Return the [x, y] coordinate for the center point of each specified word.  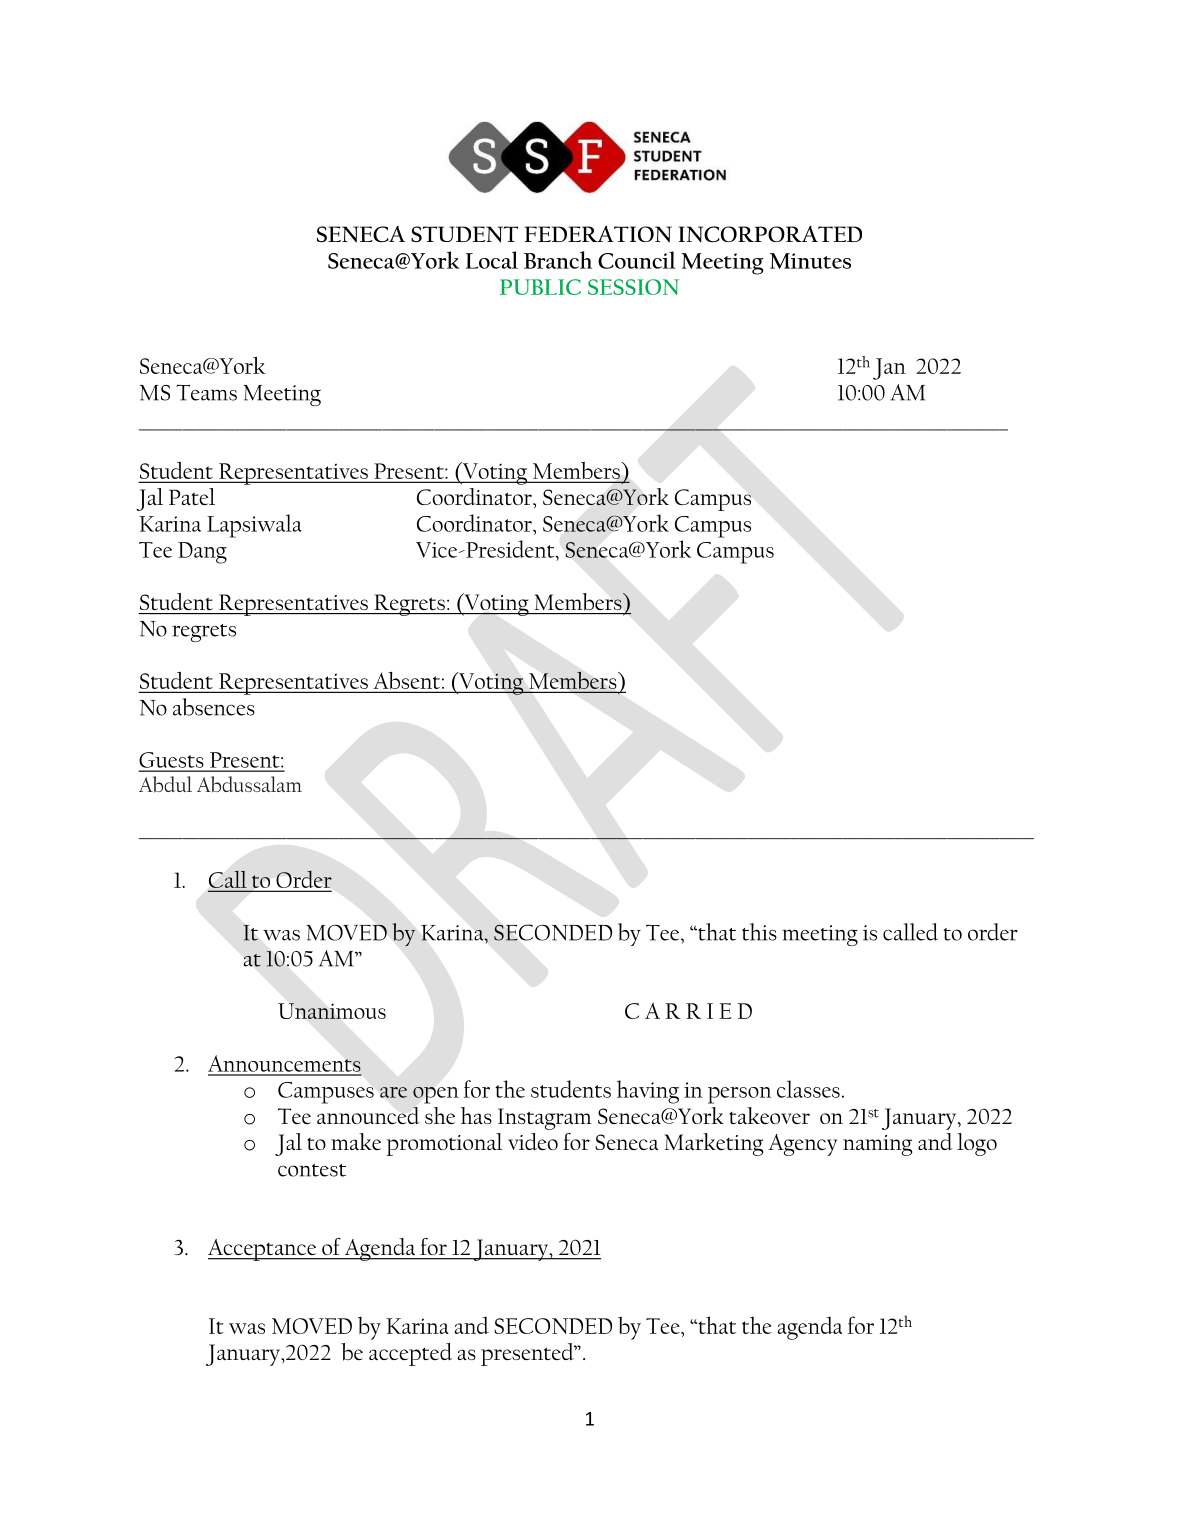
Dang [202, 553]
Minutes [810, 261]
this [759, 932]
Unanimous [332, 1011]
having [648, 1092]
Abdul [165, 784]
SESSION [633, 287]
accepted [410, 1354]
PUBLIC [540, 287]
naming [877, 1145]
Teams [206, 392]
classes [808, 1089]
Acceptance [263, 1250]
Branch [558, 260]
